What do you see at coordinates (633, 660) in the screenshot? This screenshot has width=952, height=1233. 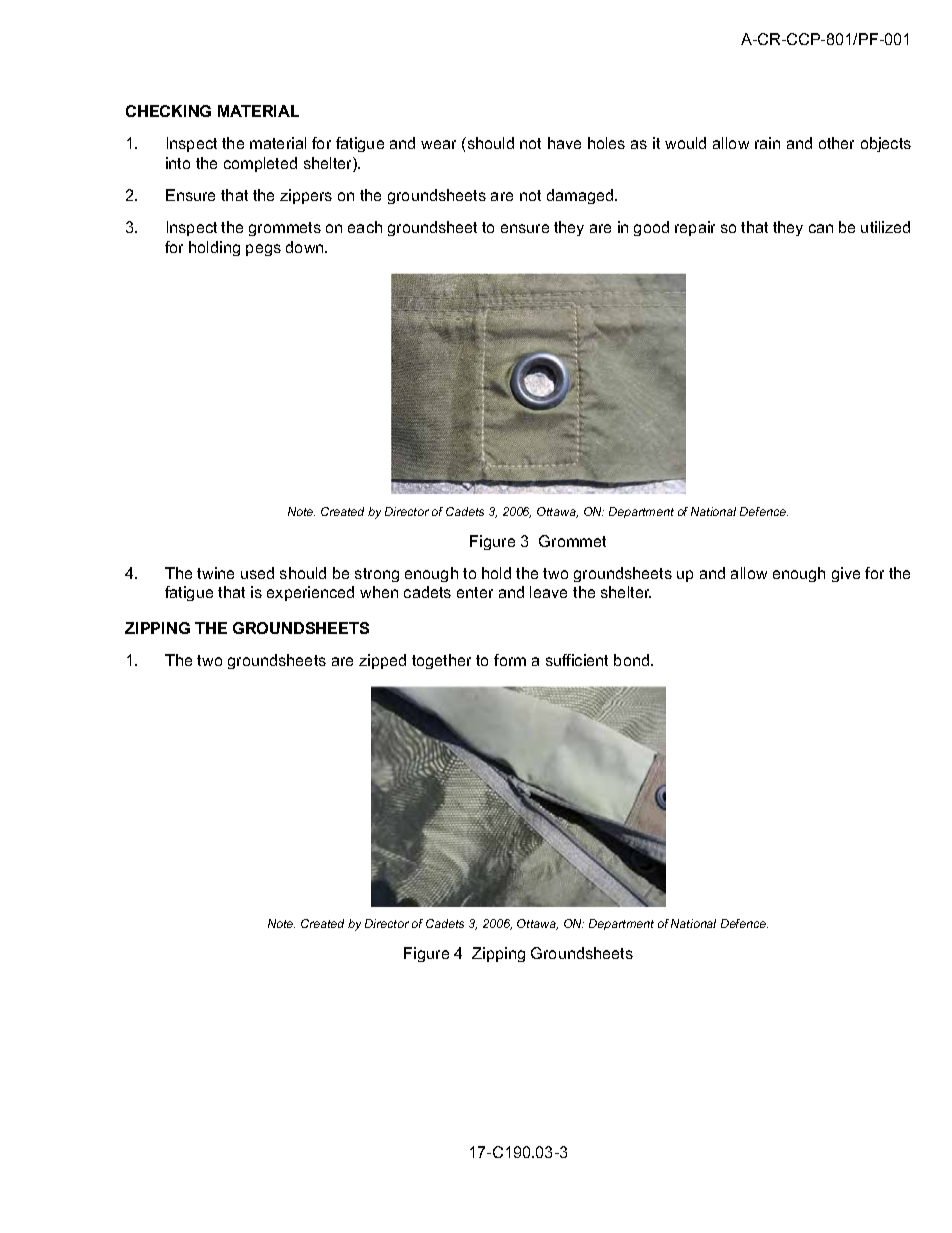 I see `bond` at bounding box center [633, 660].
